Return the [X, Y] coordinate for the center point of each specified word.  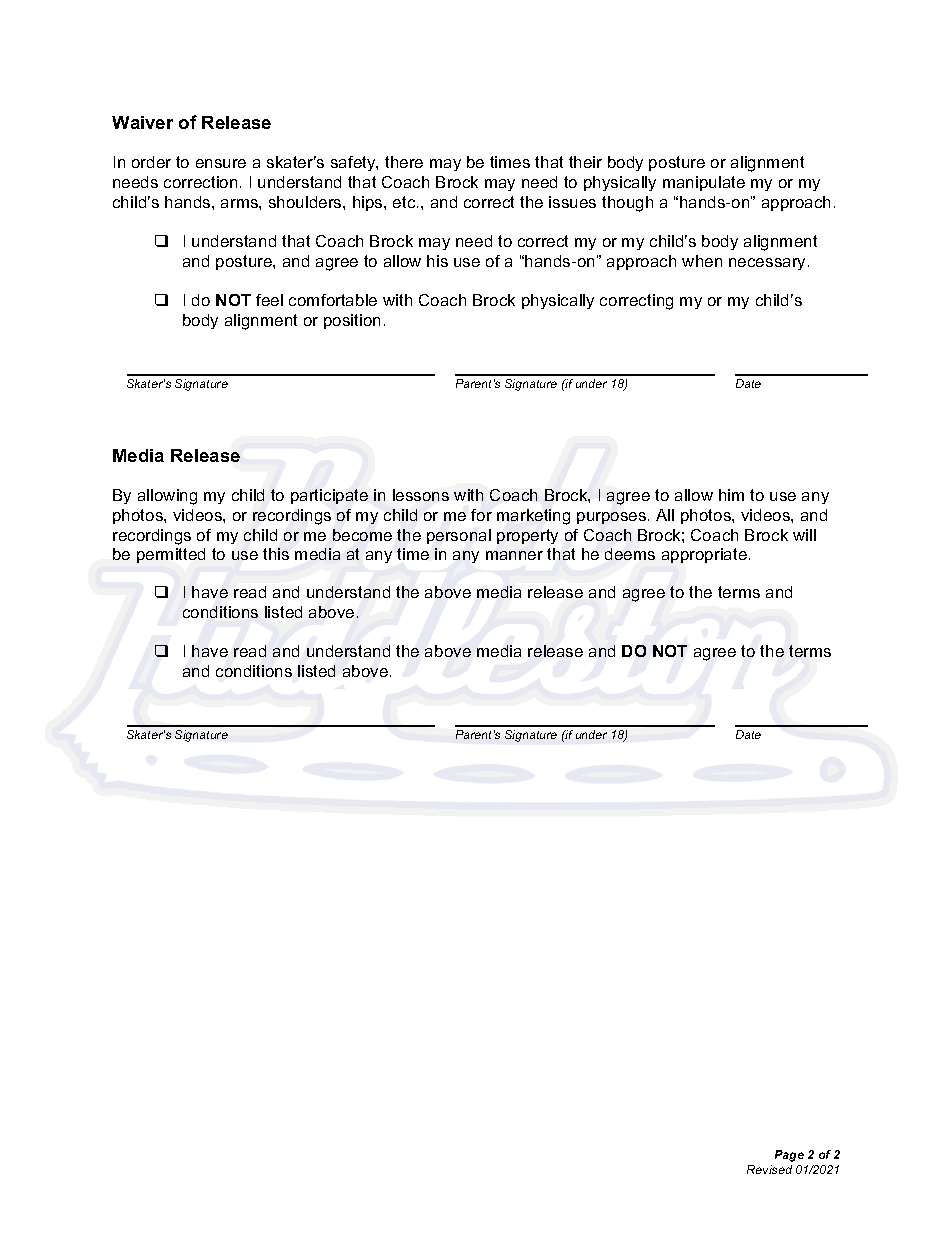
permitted [171, 555]
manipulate [704, 183]
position [352, 321]
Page [789, 1156]
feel [269, 300]
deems [630, 554]
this [276, 554]
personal [459, 536]
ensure [221, 163]
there [404, 162]
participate [329, 496]
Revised [769, 1169]
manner [514, 555]
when [702, 261]
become [362, 535]
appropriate [704, 555]
